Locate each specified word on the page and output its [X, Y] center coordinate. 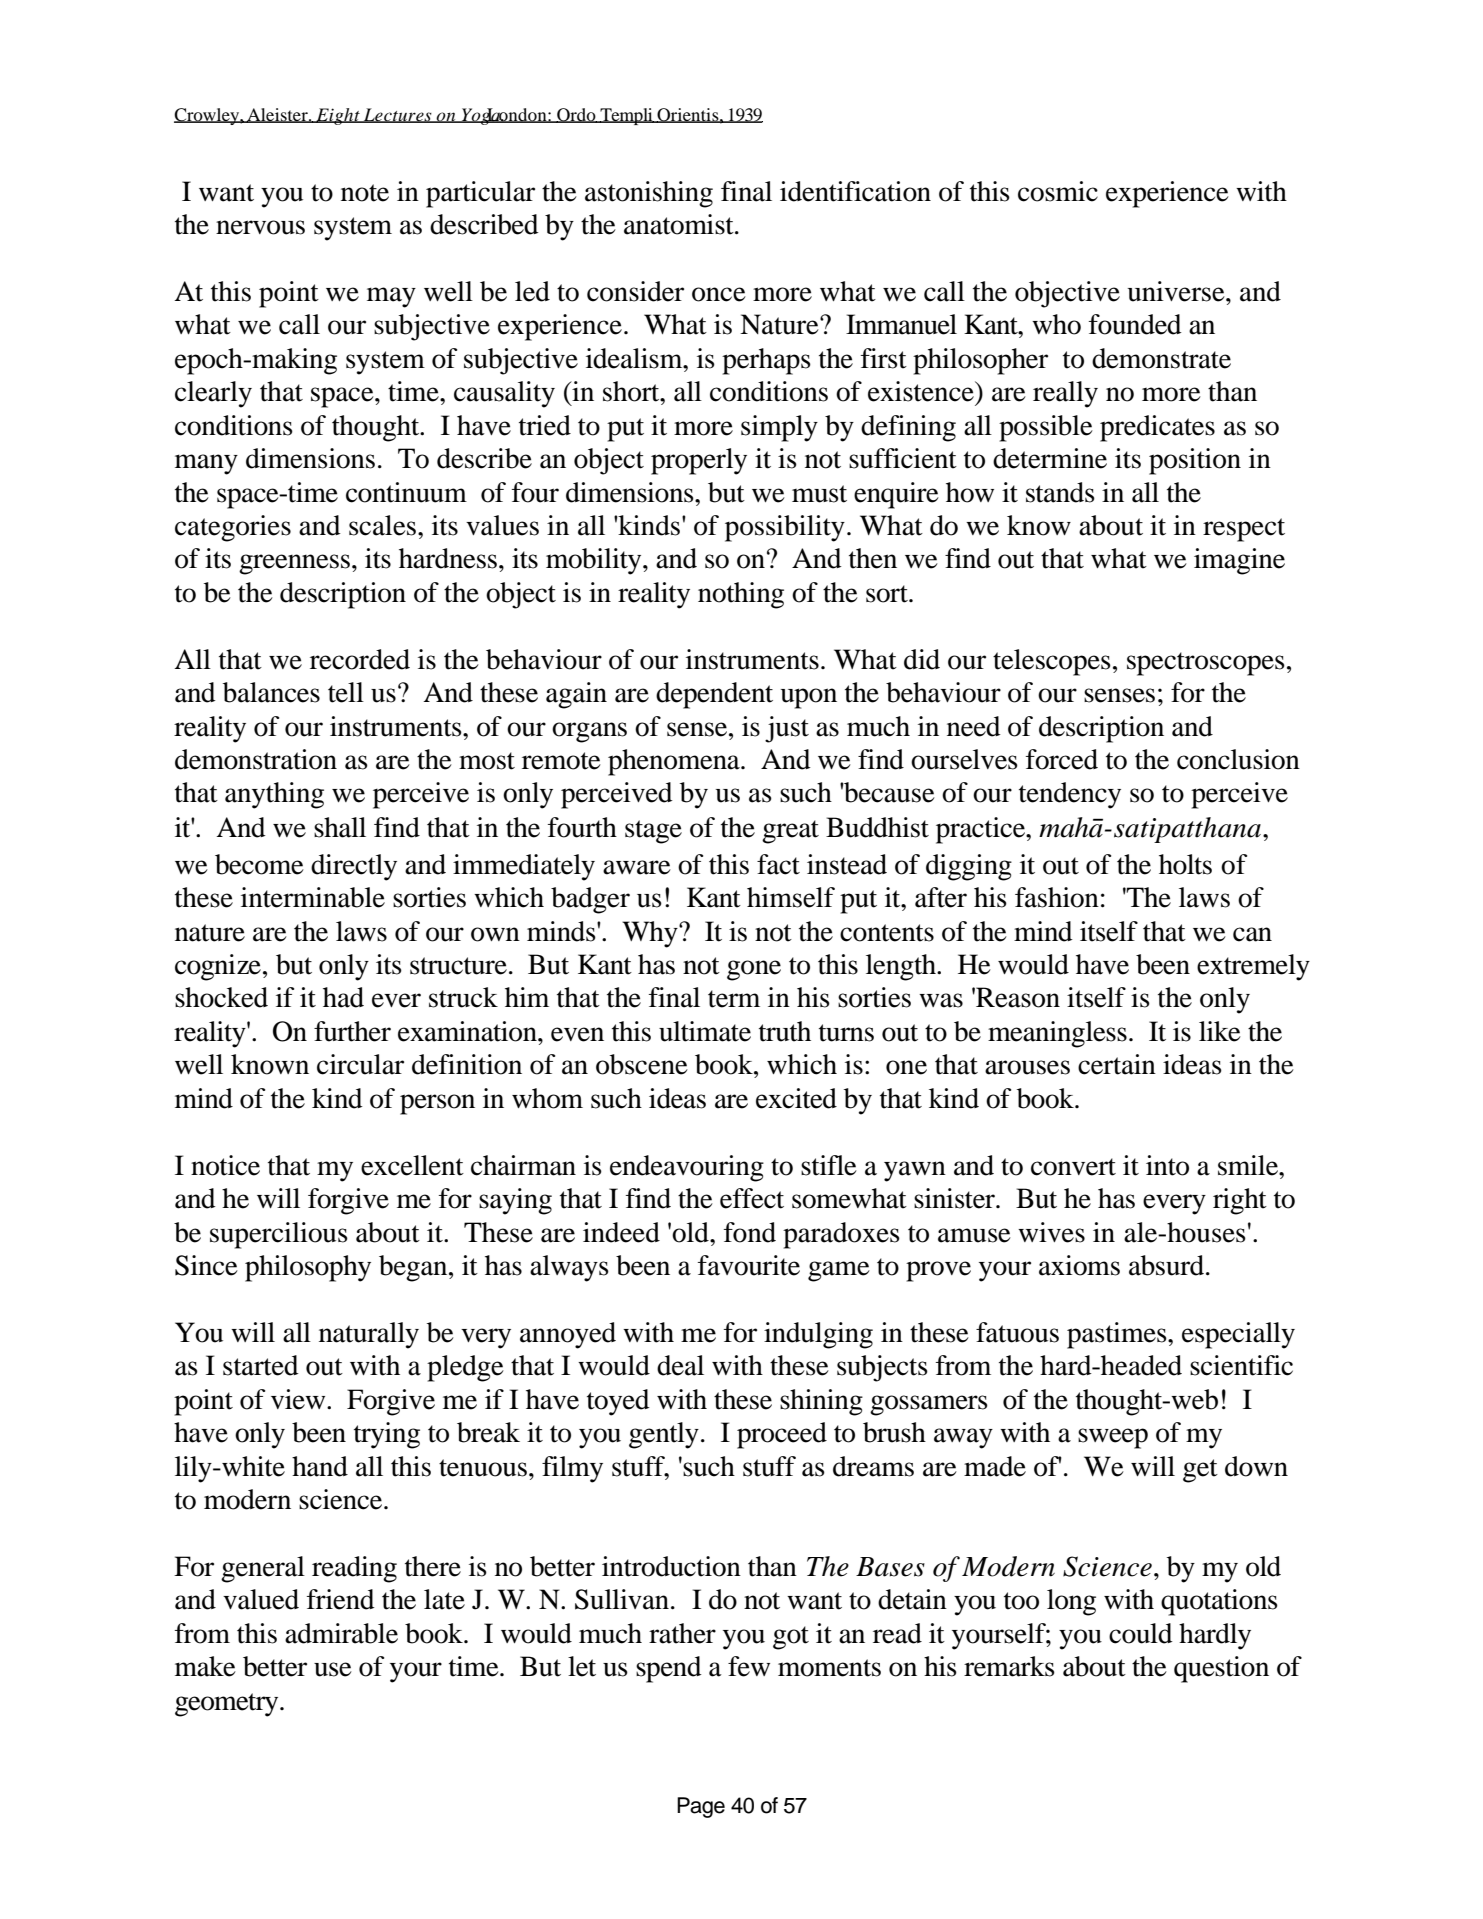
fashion [1057, 897]
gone [754, 970]
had [343, 997]
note [365, 193]
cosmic [1058, 191]
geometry [228, 1705]
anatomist [680, 224]
